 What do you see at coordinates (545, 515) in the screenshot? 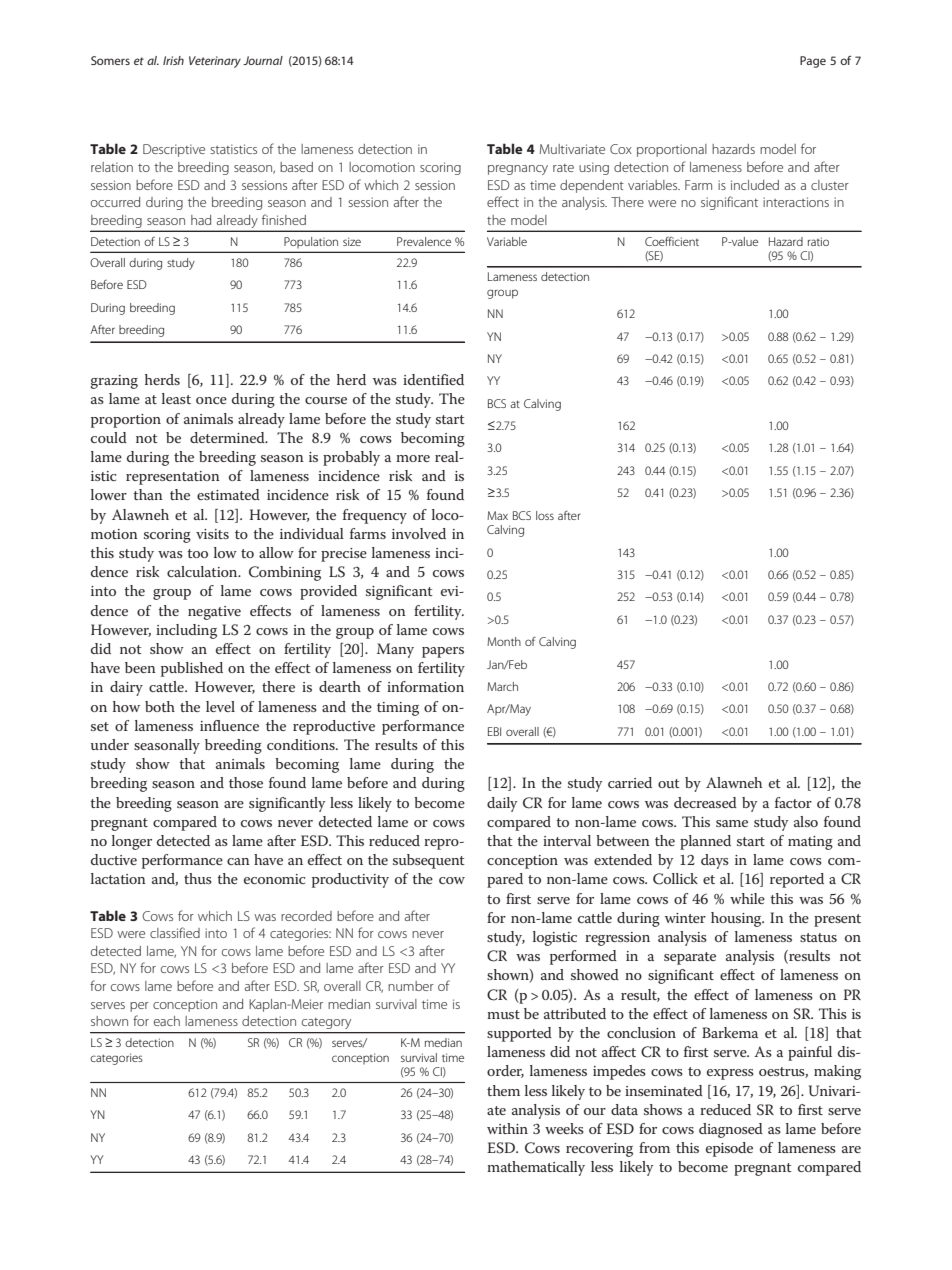
I see `loss` at bounding box center [545, 515].
